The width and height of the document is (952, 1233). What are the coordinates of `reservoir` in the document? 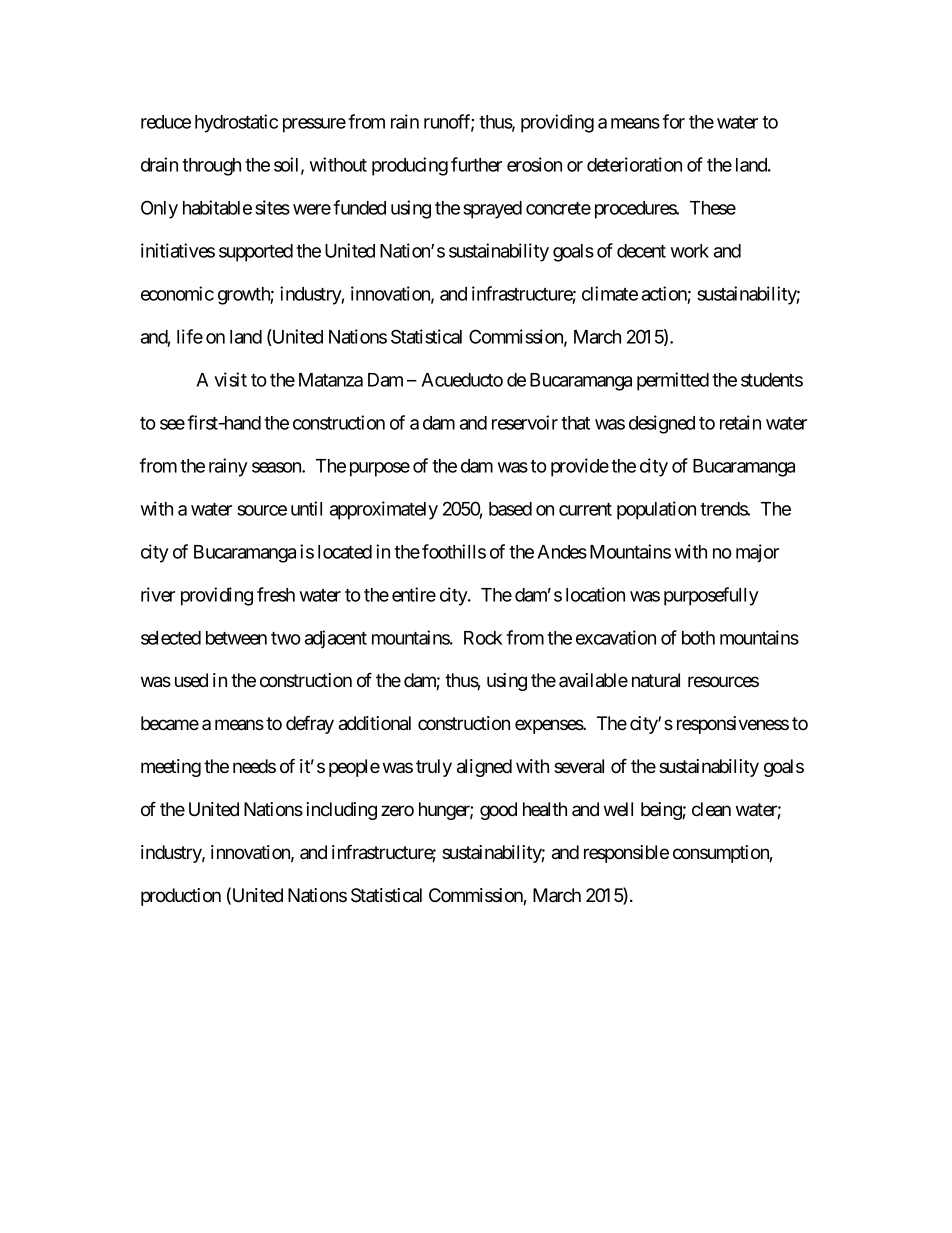 It's located at (525, 422).
